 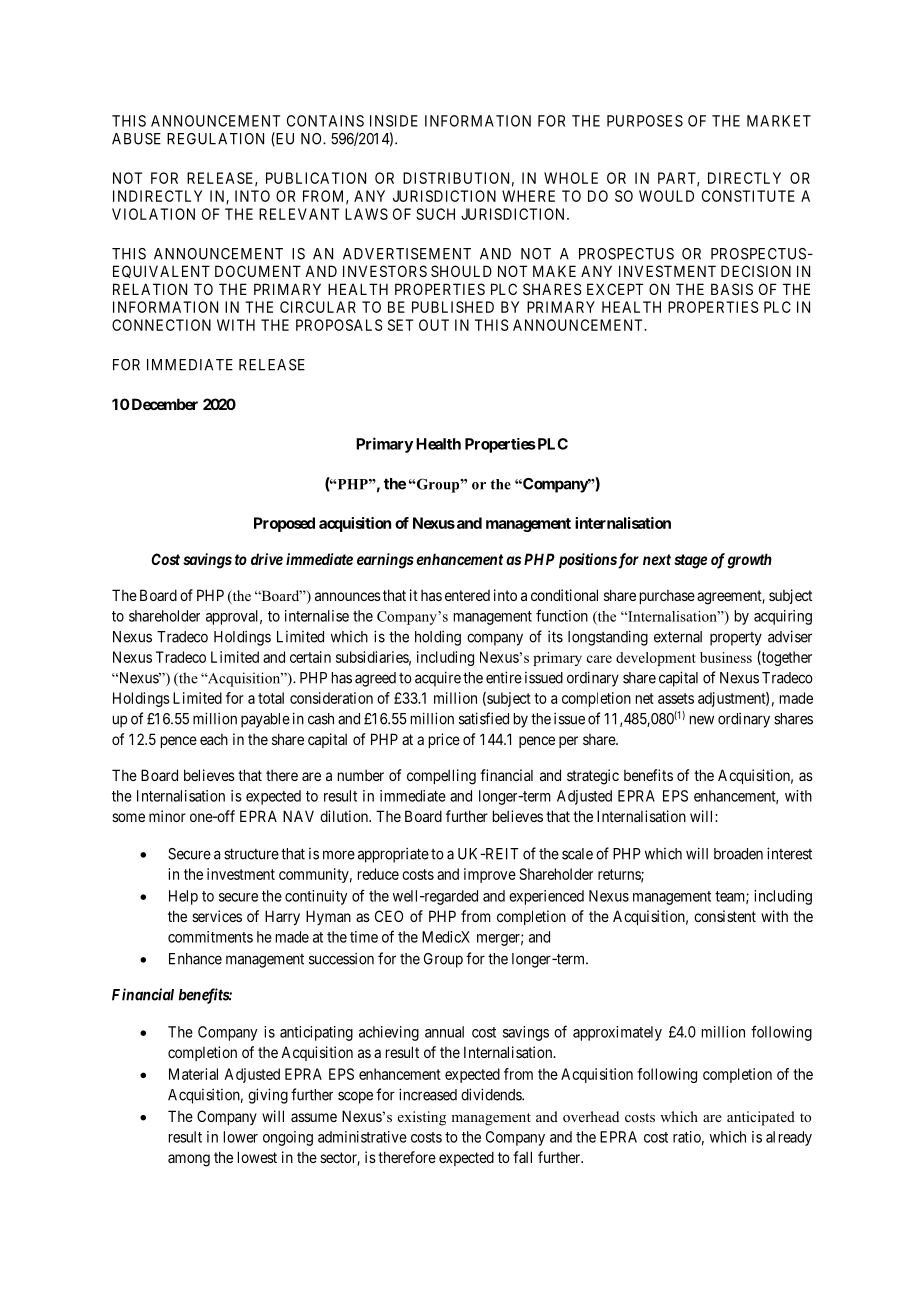 I want to click on INSIDE, so click(x=394, y=121).
